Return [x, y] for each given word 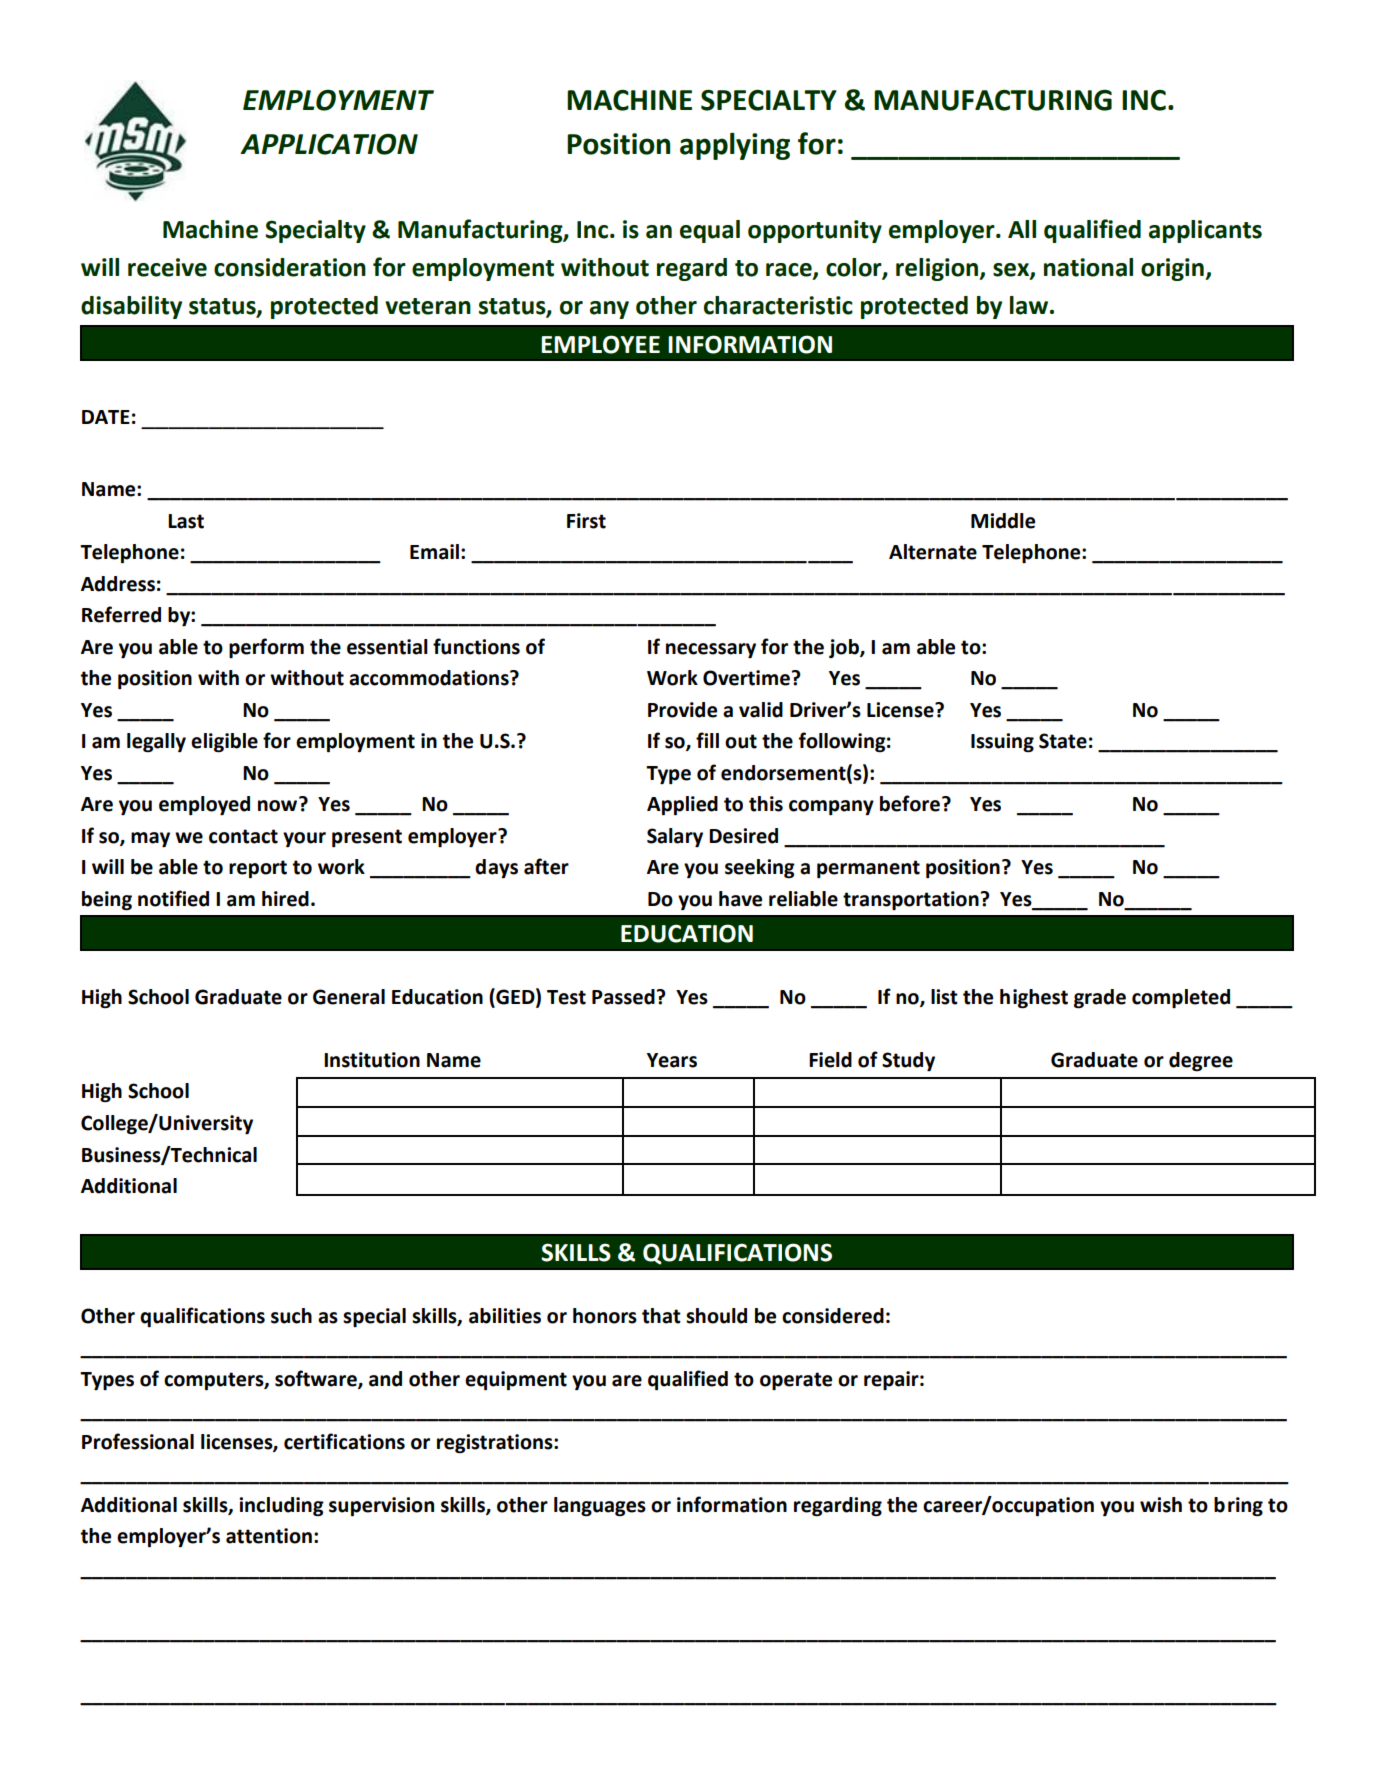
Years [672, 1060]
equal [710, 231]
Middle [1003, 521]
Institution [372, 1060]
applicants [1205, 231]
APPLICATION [329, 144]
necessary [711, 651]
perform [266, 648]
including [281, 1507]
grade [1100, 999]
